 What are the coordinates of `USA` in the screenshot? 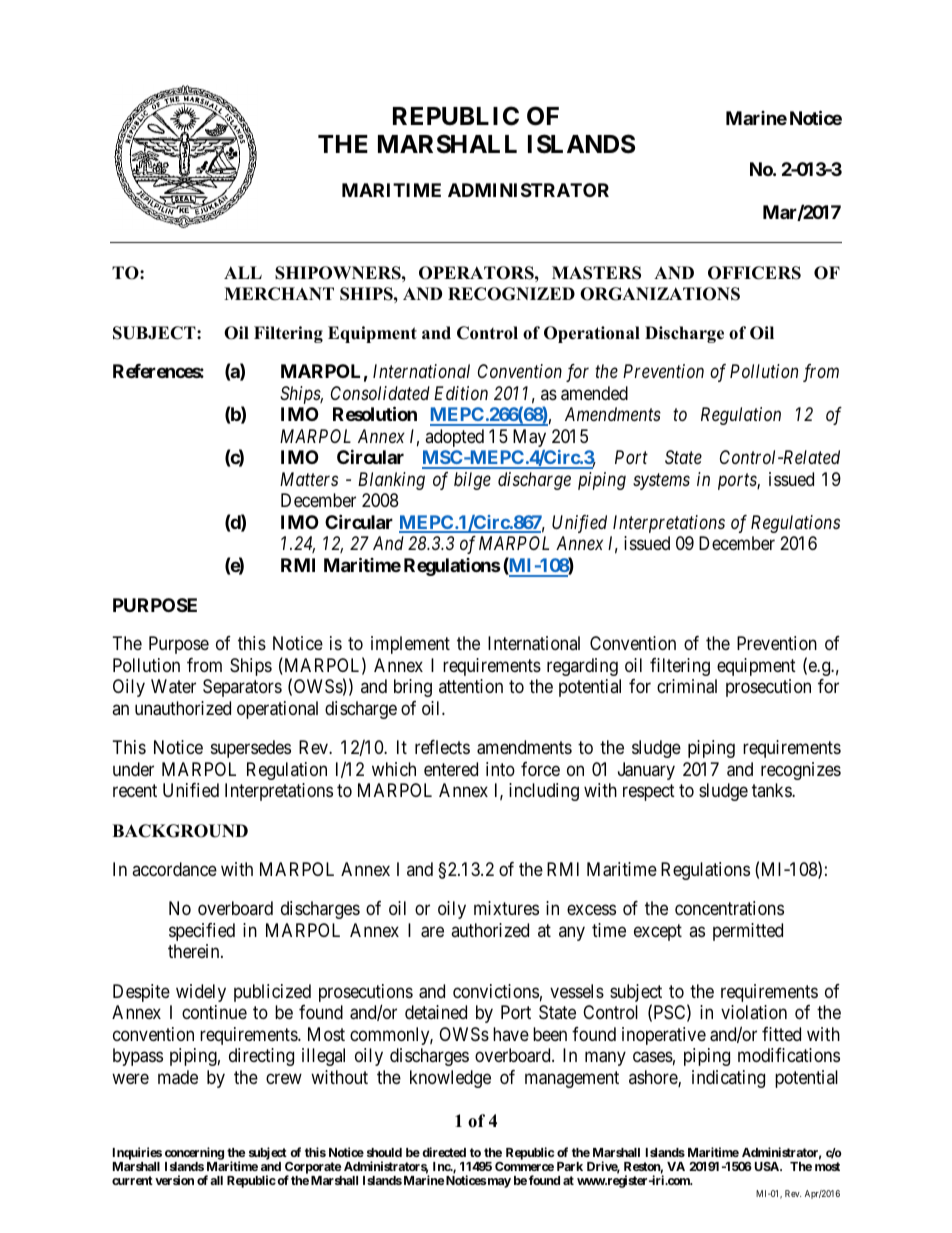 It's located at (768, 1166).
